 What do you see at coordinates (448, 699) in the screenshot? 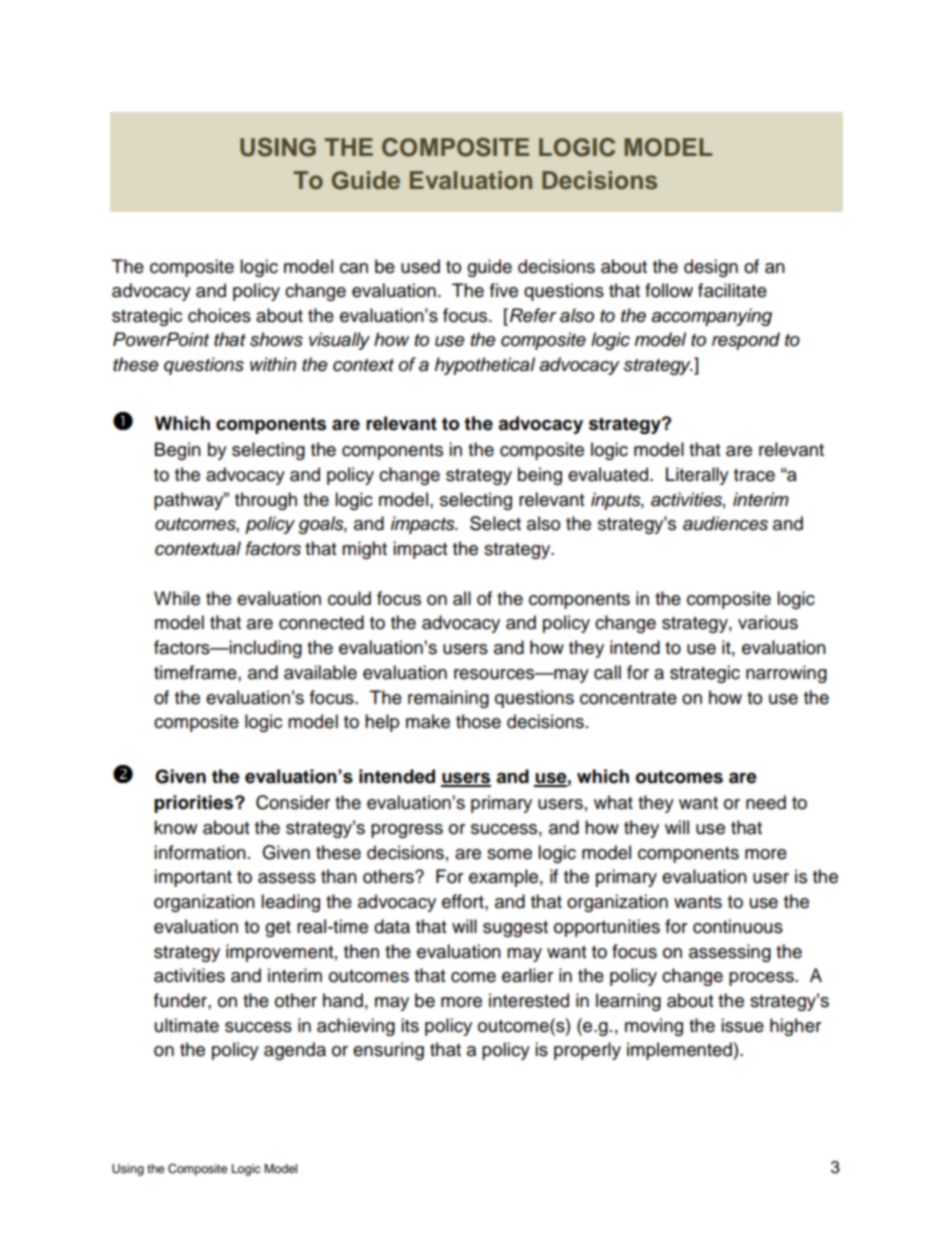
I see `remaining` at bounding box center [448, 699].
